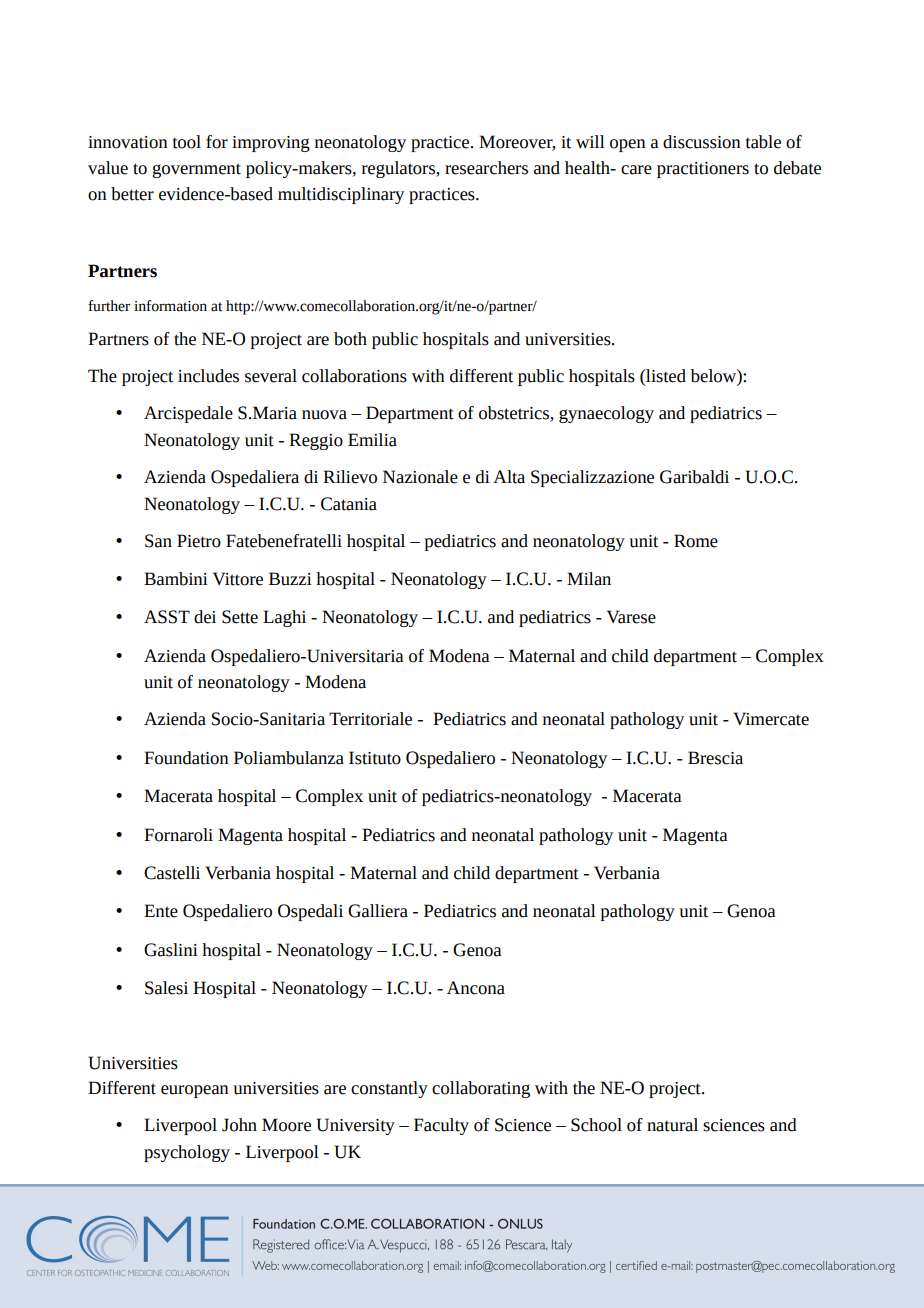 The height and width of the page is (1308, 924). I want to click on natural, so click(672, 1125).
